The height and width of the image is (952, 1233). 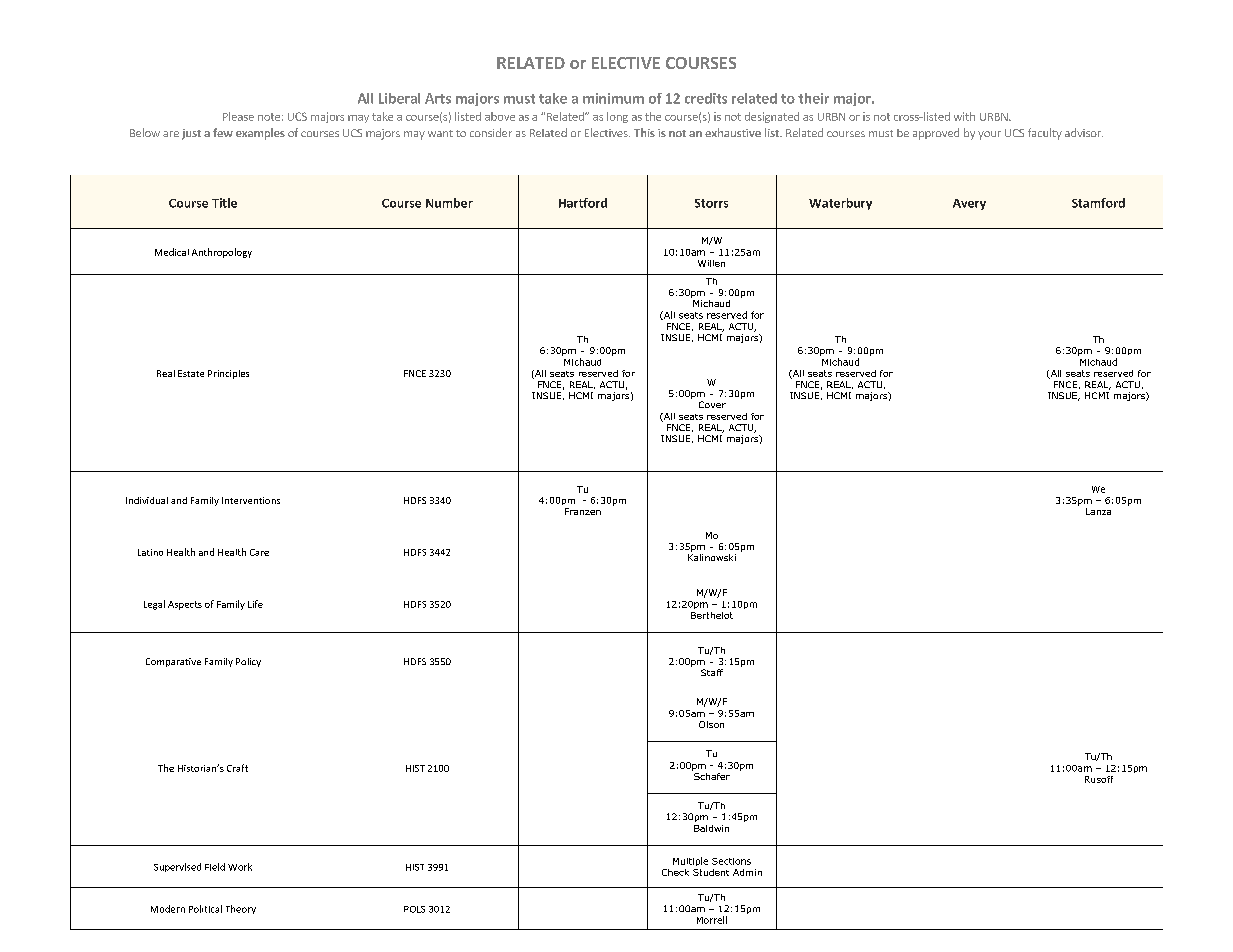 What do you see at coordinates (747, 872) in the image?
I see `Admin` at bounding box center [747, 872].
